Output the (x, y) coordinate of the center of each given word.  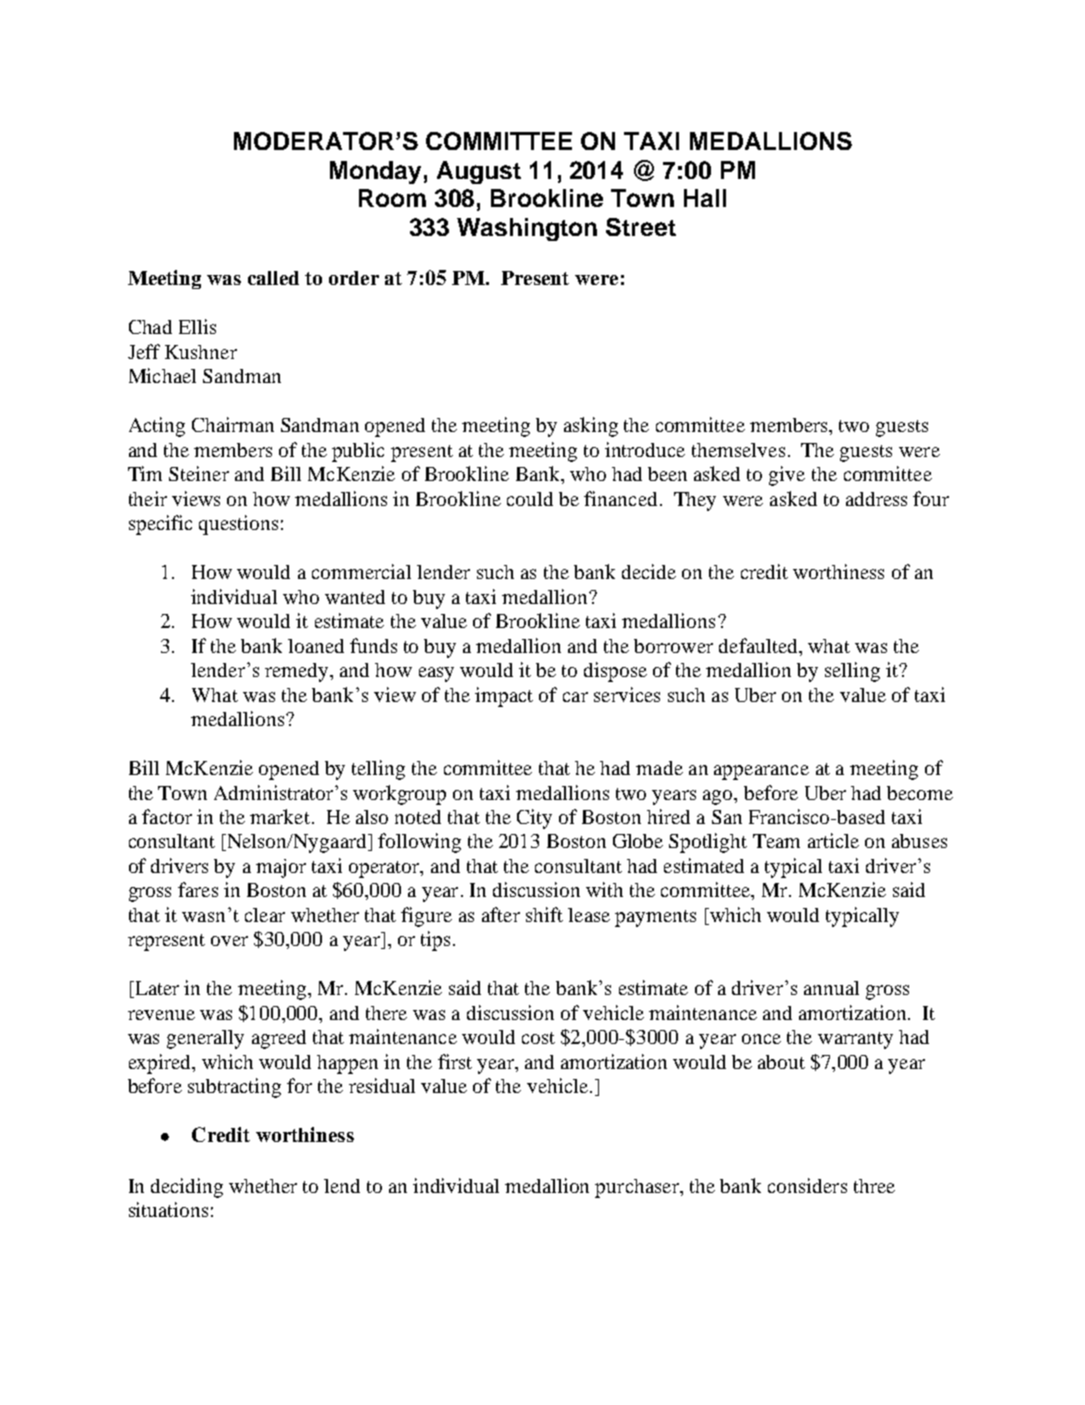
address (876, 499)
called (273, 278)
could (530, 499)
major (281, 868)
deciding (187, 1188)
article (833, 840)
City (534, 819)
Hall (705, 198)
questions (238, 525)
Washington (527, 229)
